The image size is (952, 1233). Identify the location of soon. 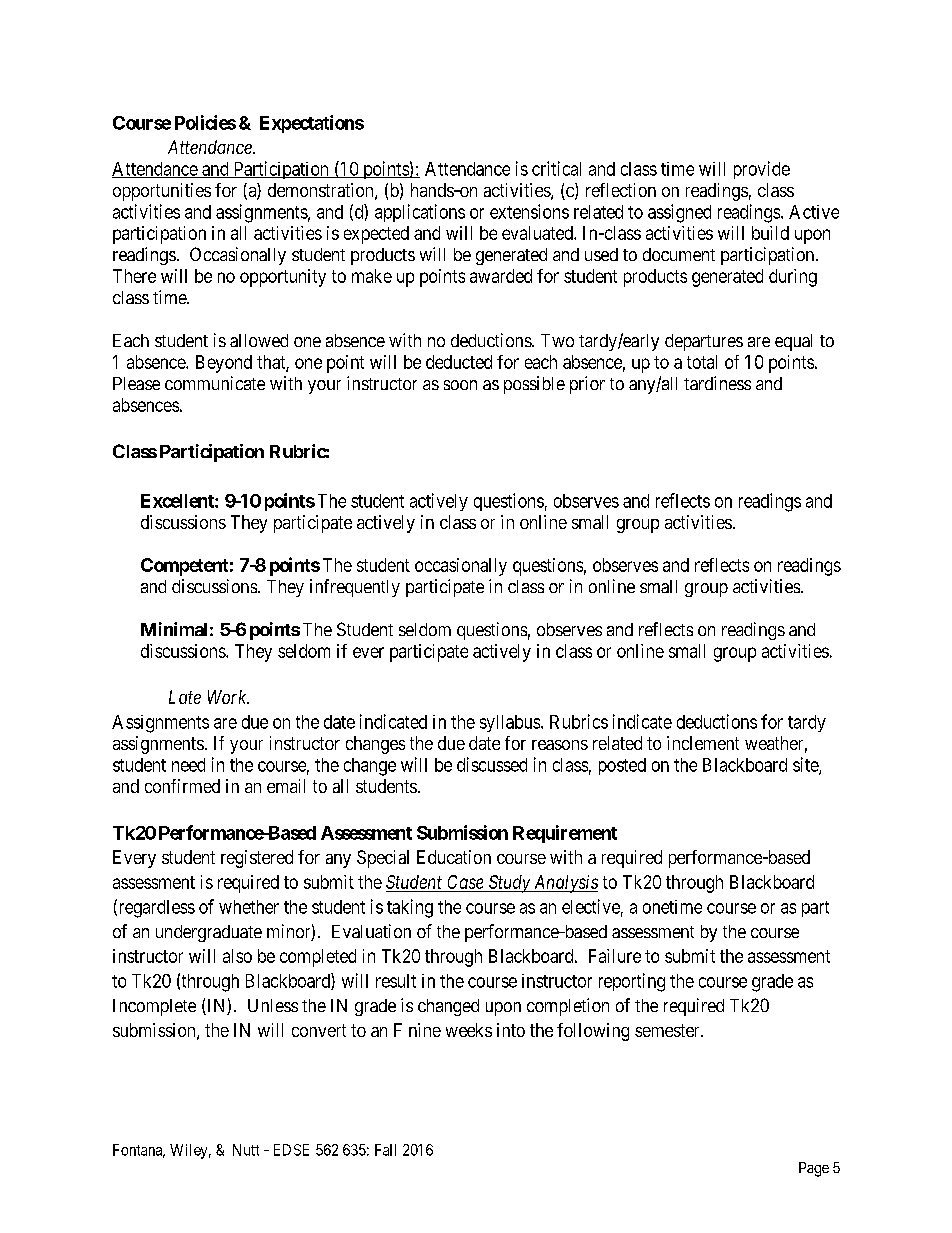
(460, 385).
